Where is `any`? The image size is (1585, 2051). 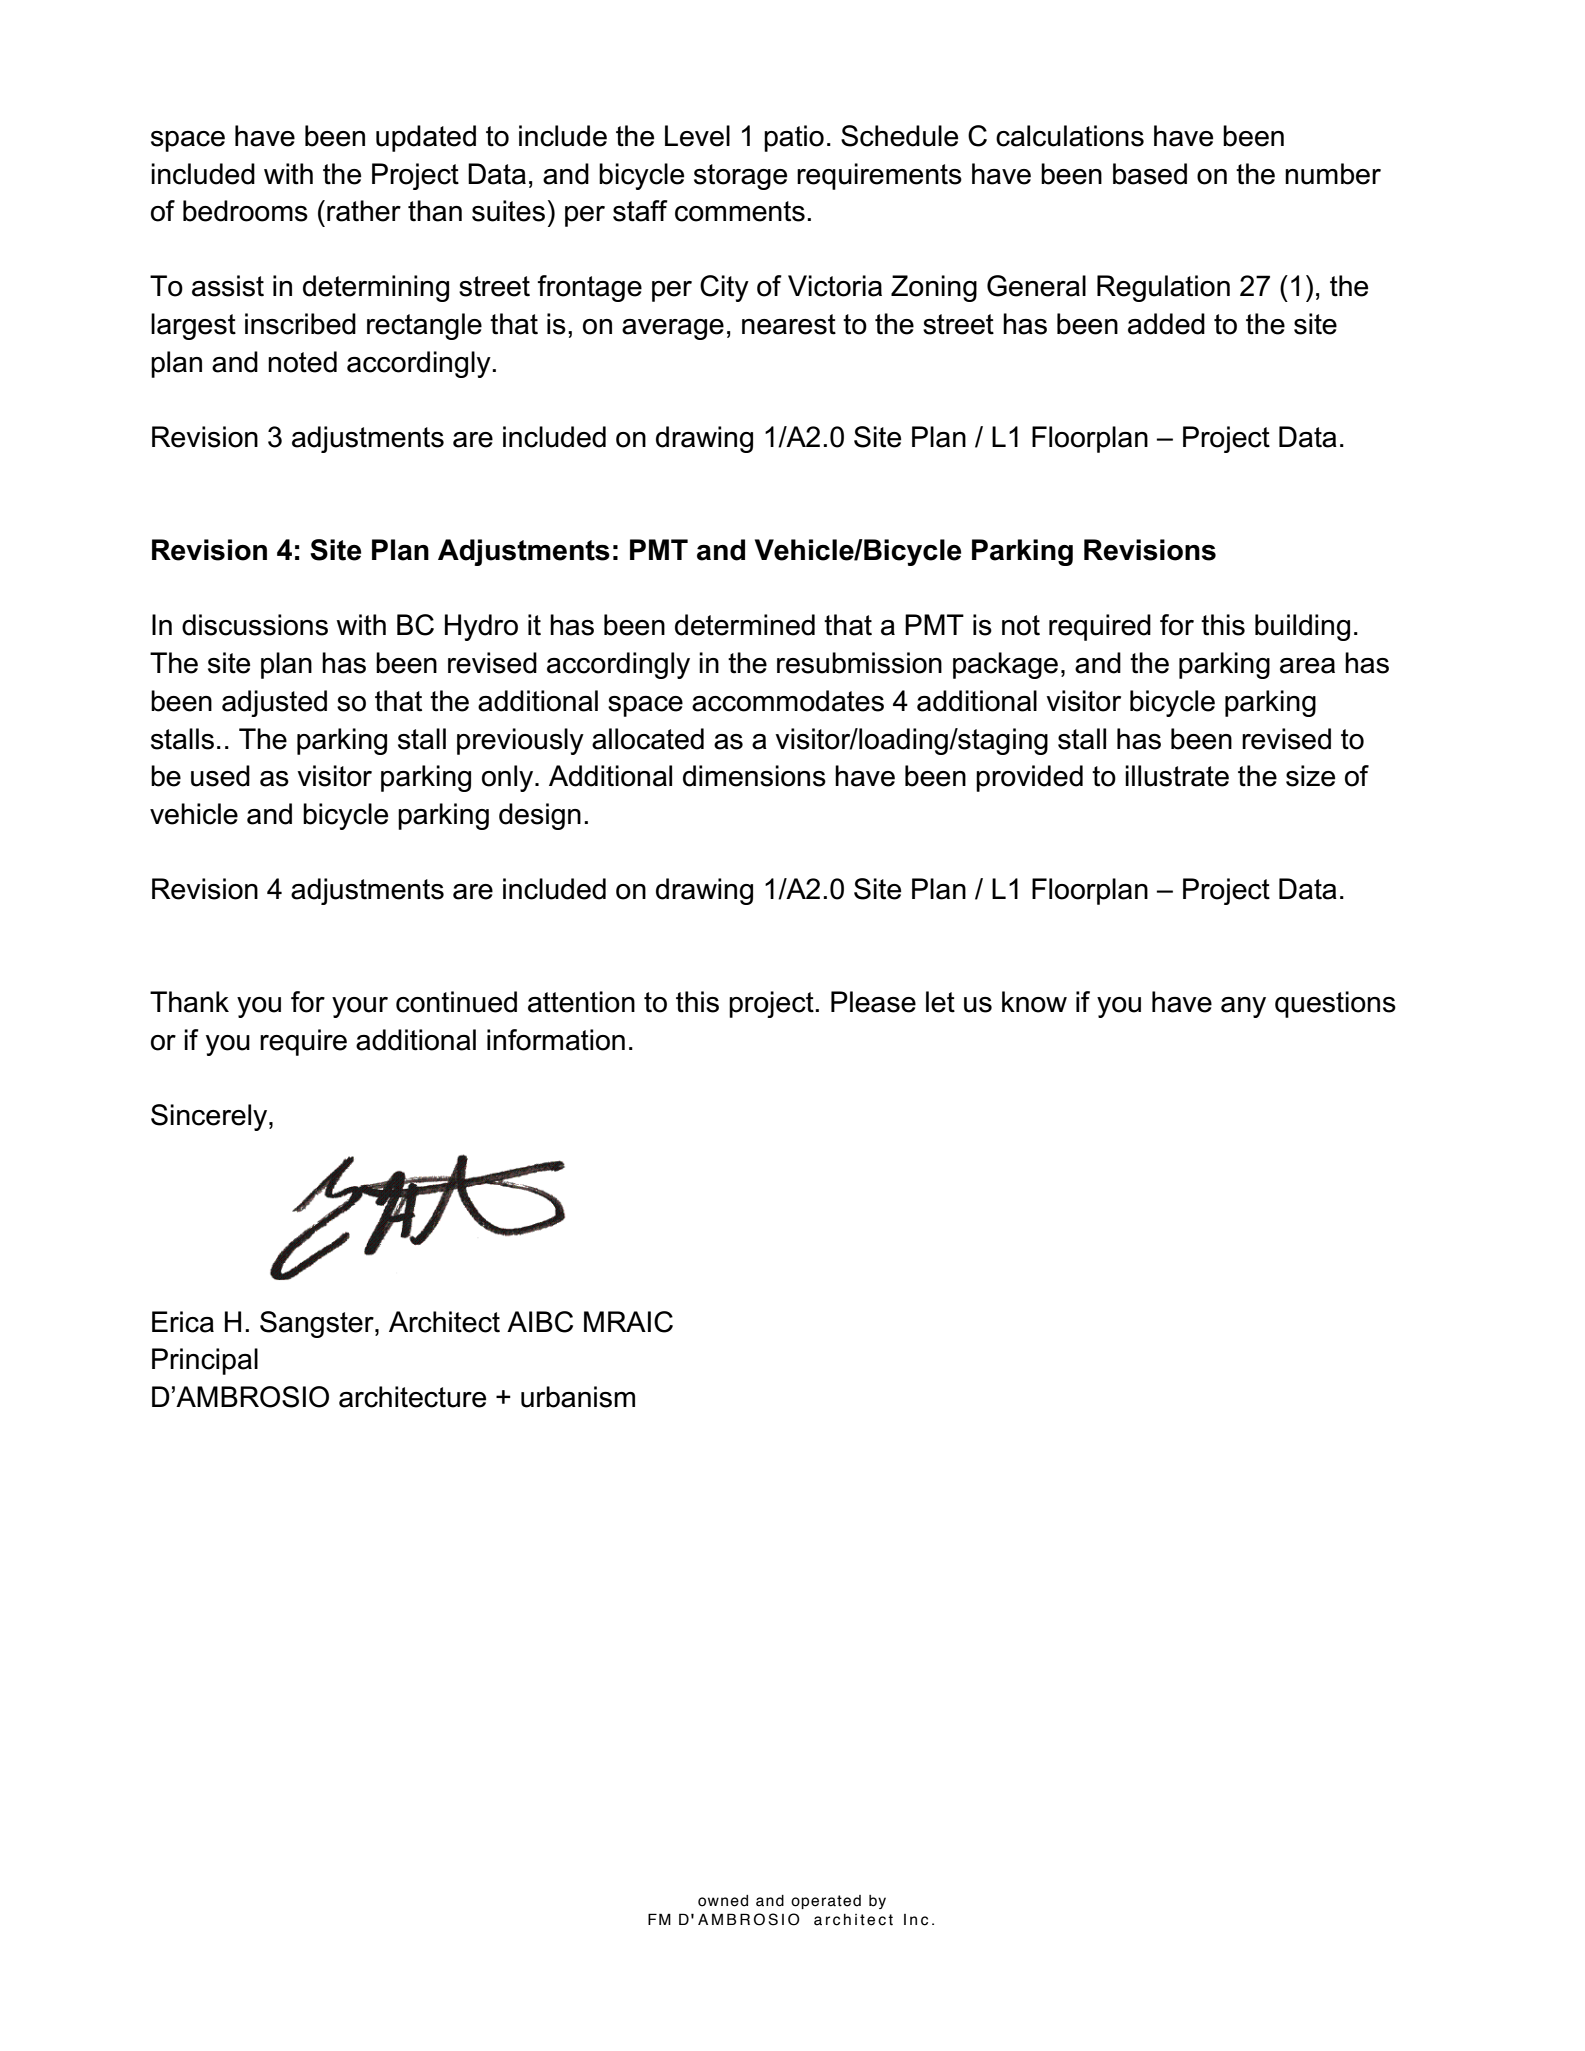
any is located at coordinates (1243, 1007).
